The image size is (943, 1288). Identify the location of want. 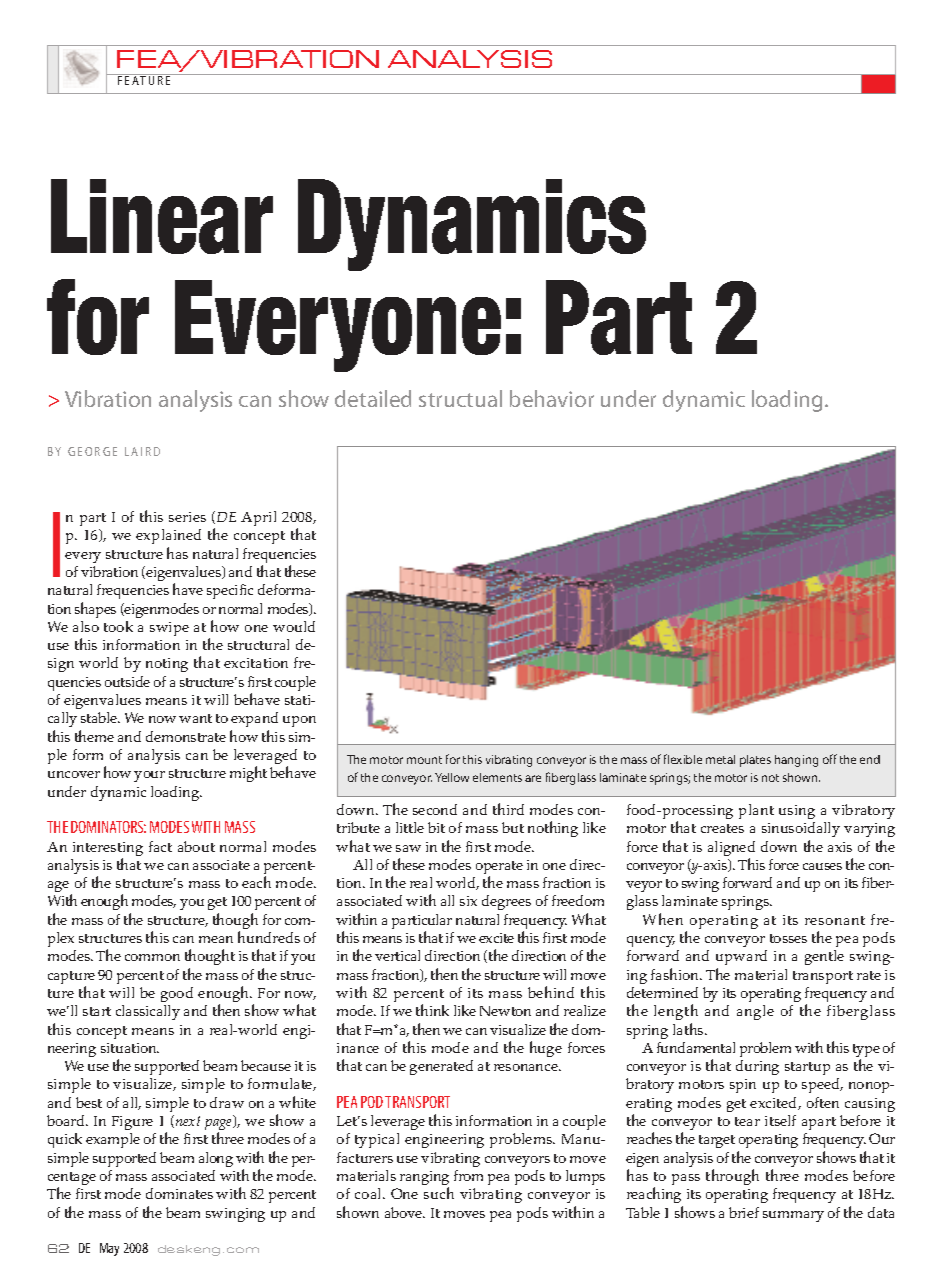
(195, 718).
